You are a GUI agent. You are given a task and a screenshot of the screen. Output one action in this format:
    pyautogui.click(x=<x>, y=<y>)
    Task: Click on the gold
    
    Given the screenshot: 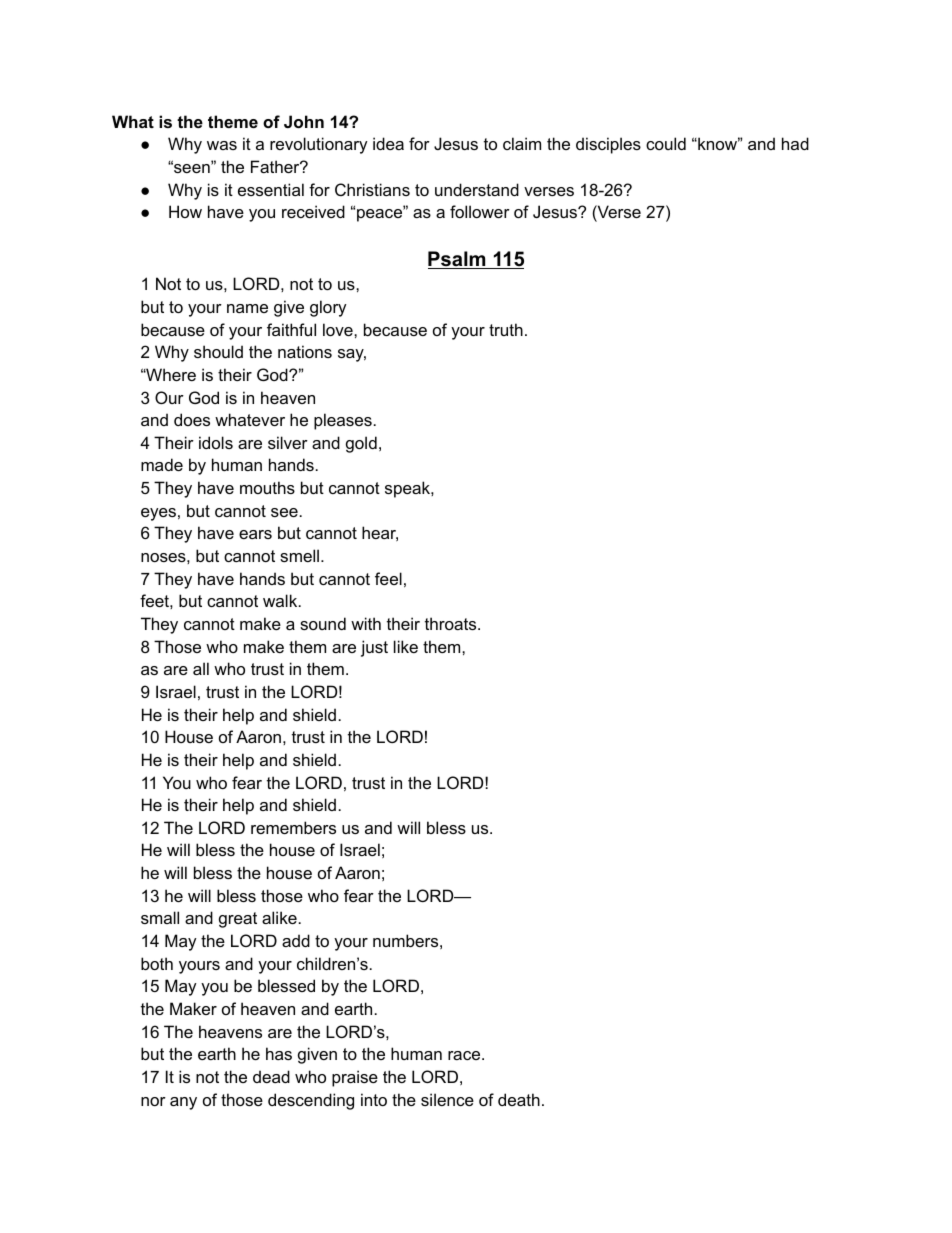 What is the action you would take?
    pyautogui.click(x=361, y=444)
